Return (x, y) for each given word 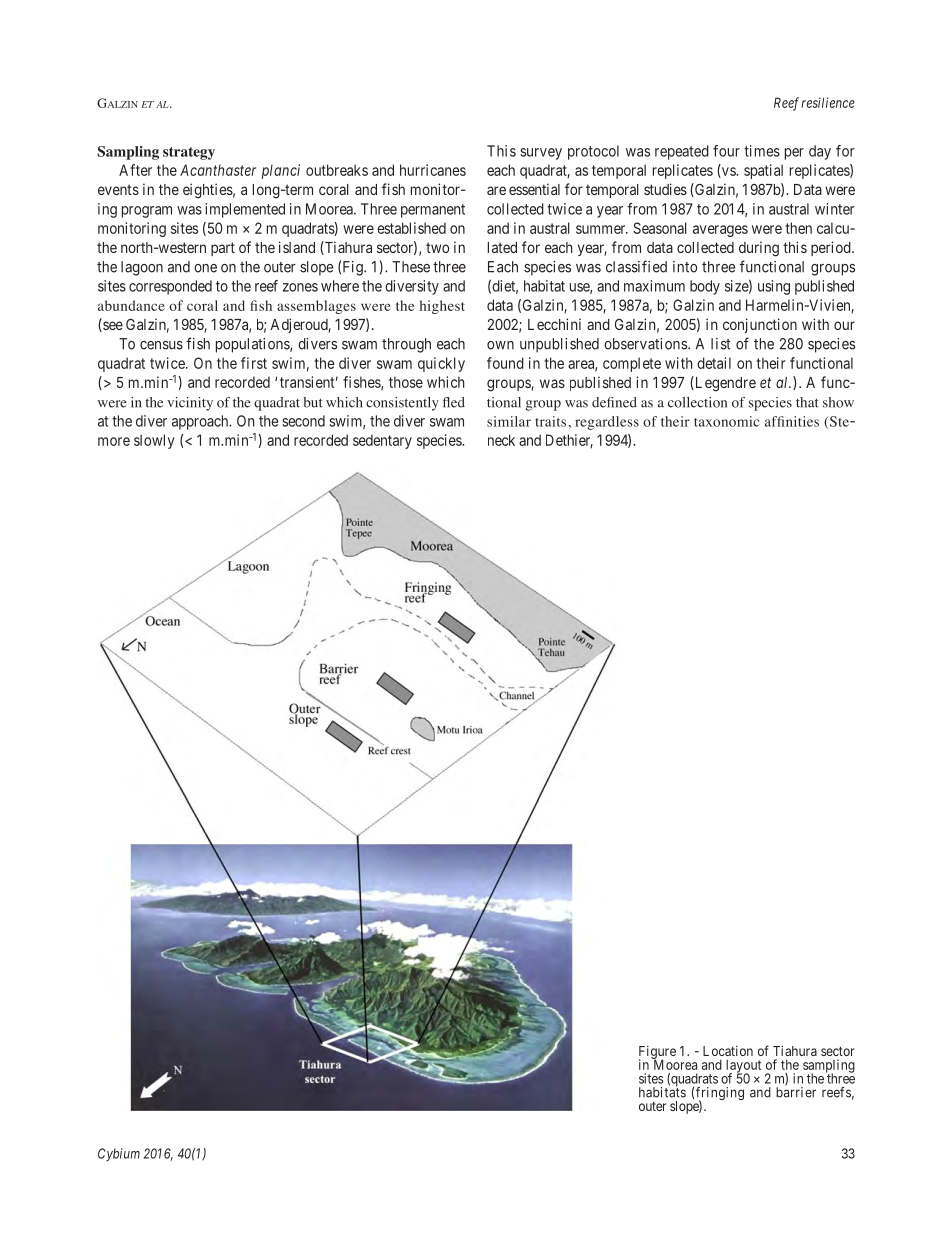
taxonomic (727, 421)
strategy (189, 153)
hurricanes (433, 170)
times (762, 151)
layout (743, 1067)
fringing (720, 1095)
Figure (657, 1053)
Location (728, 1051)
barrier (796, 1091)
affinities (792, 421)
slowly (154, 441)
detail (714, 363)
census (161, 345)
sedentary (382, 441)
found (505, 363)
